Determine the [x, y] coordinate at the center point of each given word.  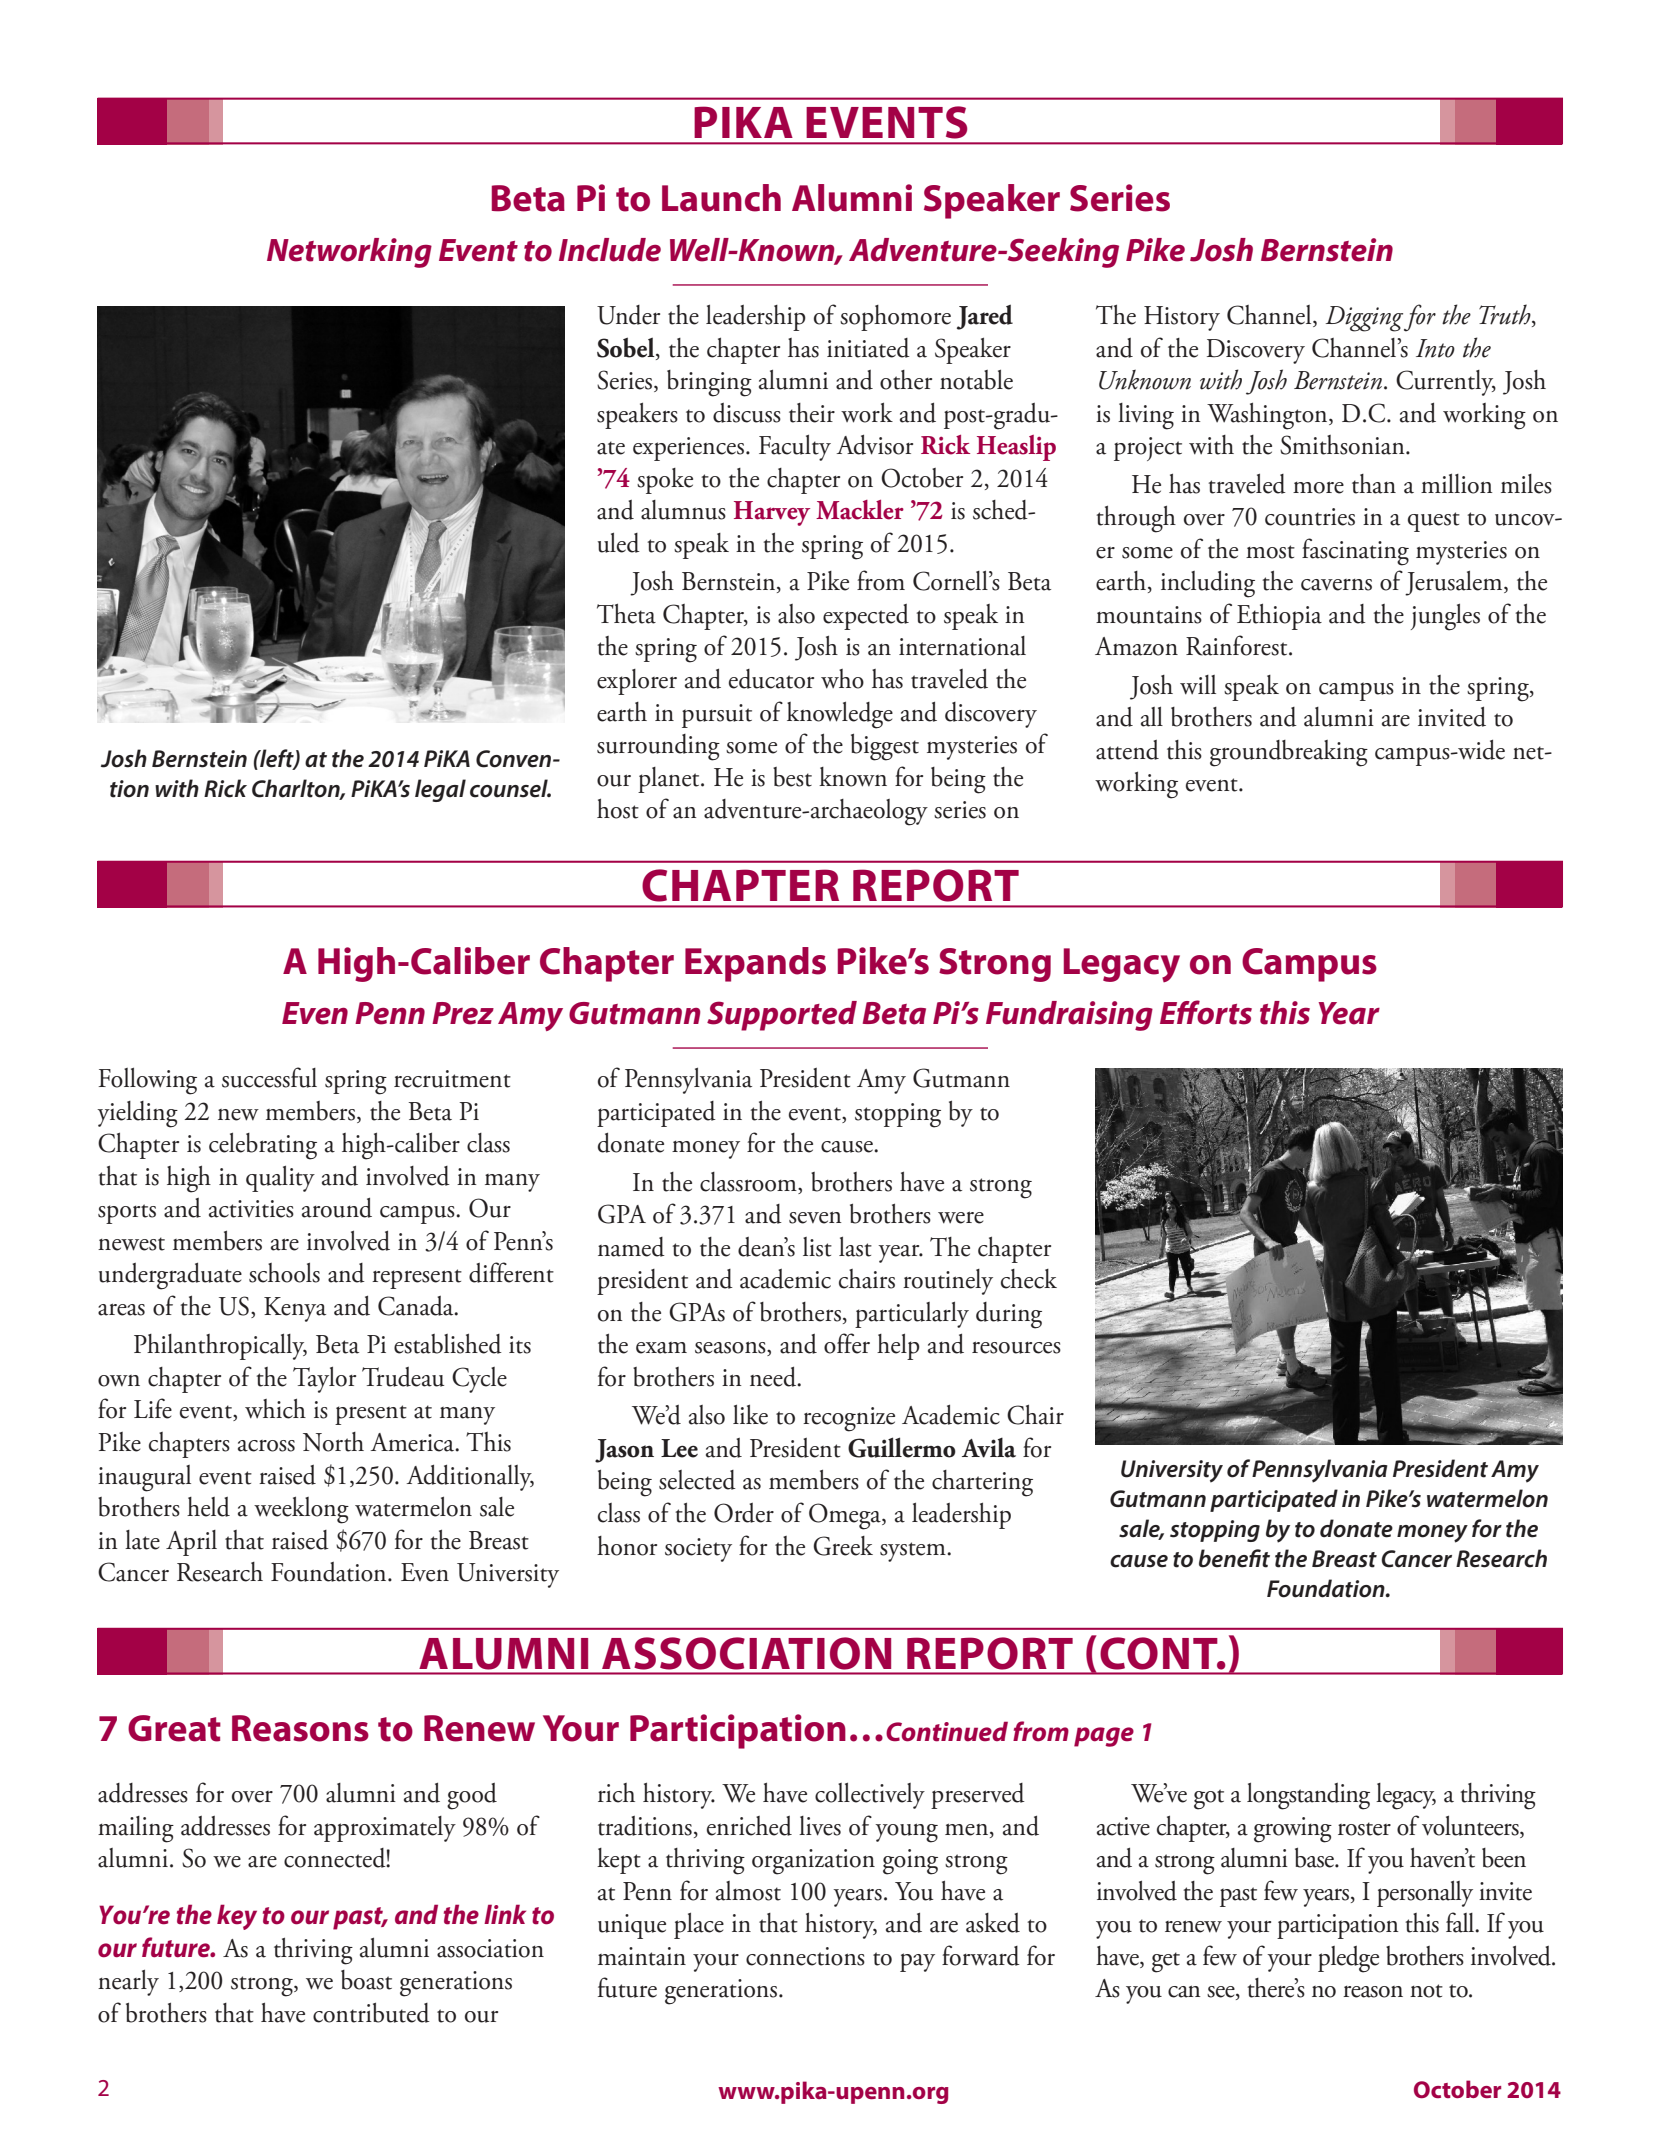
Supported [782, 1016]
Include [610, 250]
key [237, 1917]
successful [269, 1077]
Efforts [1206, 1012]
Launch [721, 198]
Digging [1364, 319]
